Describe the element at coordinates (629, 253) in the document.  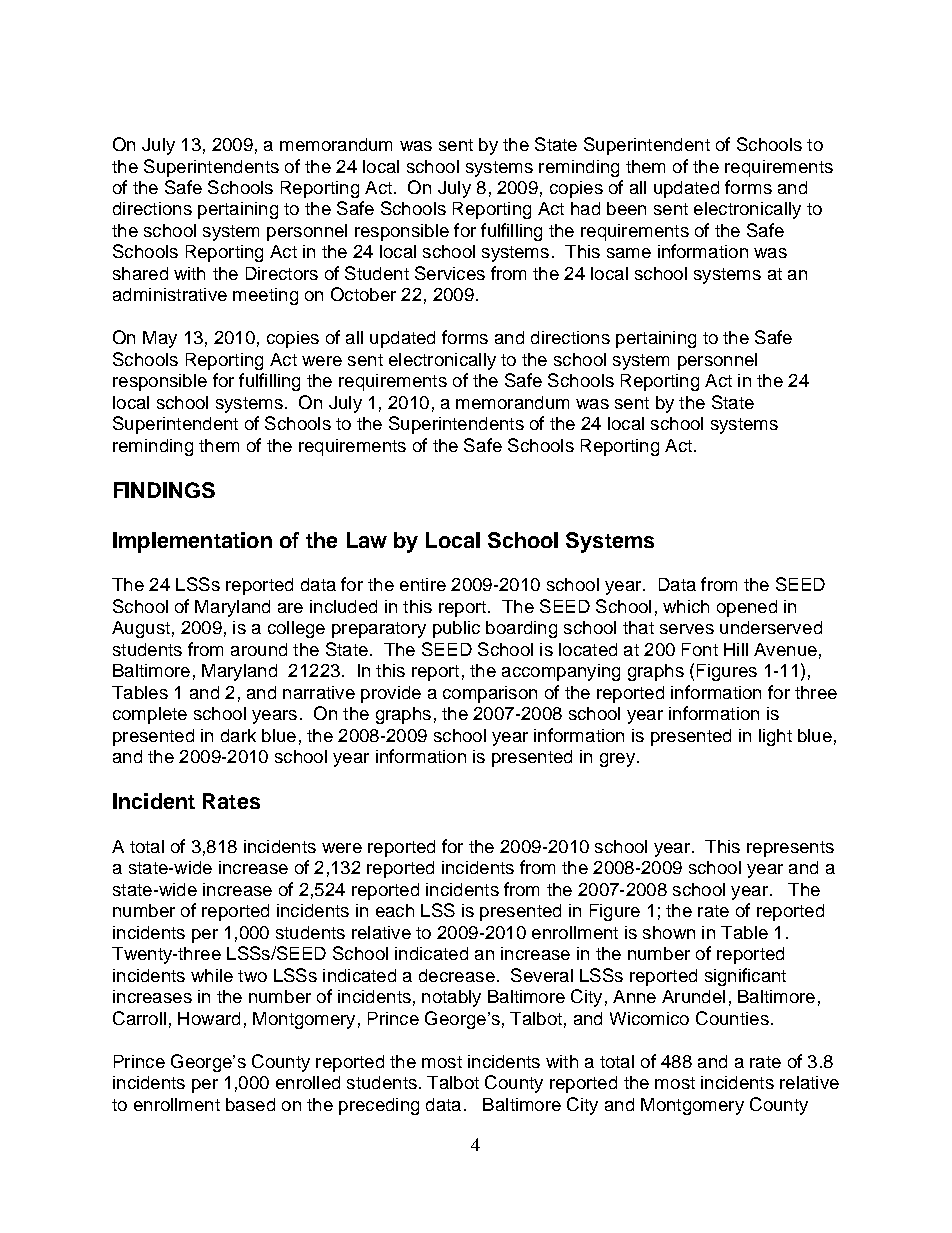
I see `same` at that location.
